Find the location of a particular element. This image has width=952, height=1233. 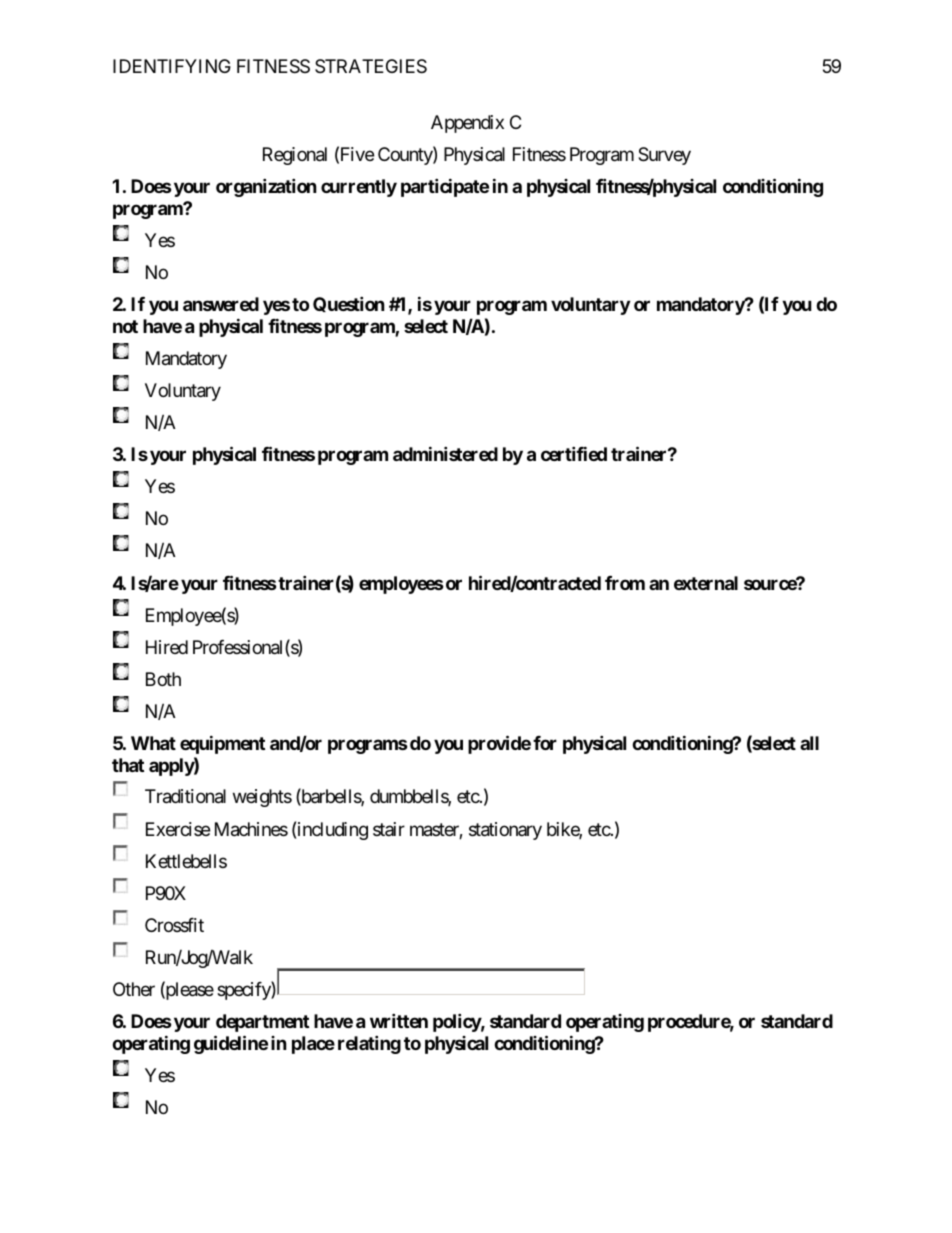

IDENTIFYING is located at coordinates (172, 66).
